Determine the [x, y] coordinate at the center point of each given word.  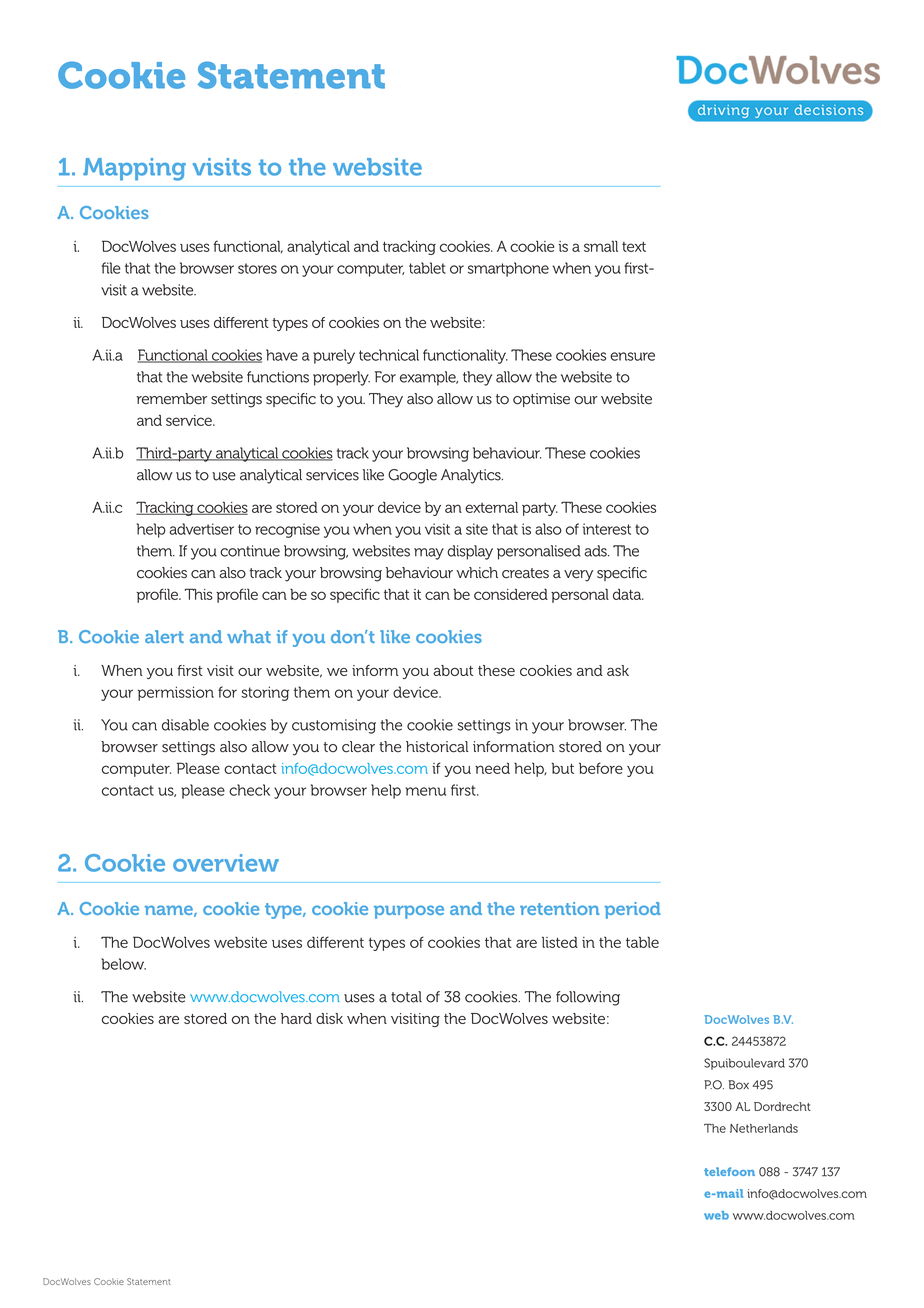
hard [296, 1018]
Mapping [134, 169]
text [634, 247]
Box [738, 1085]
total [406, 997]
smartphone [508, 269]
